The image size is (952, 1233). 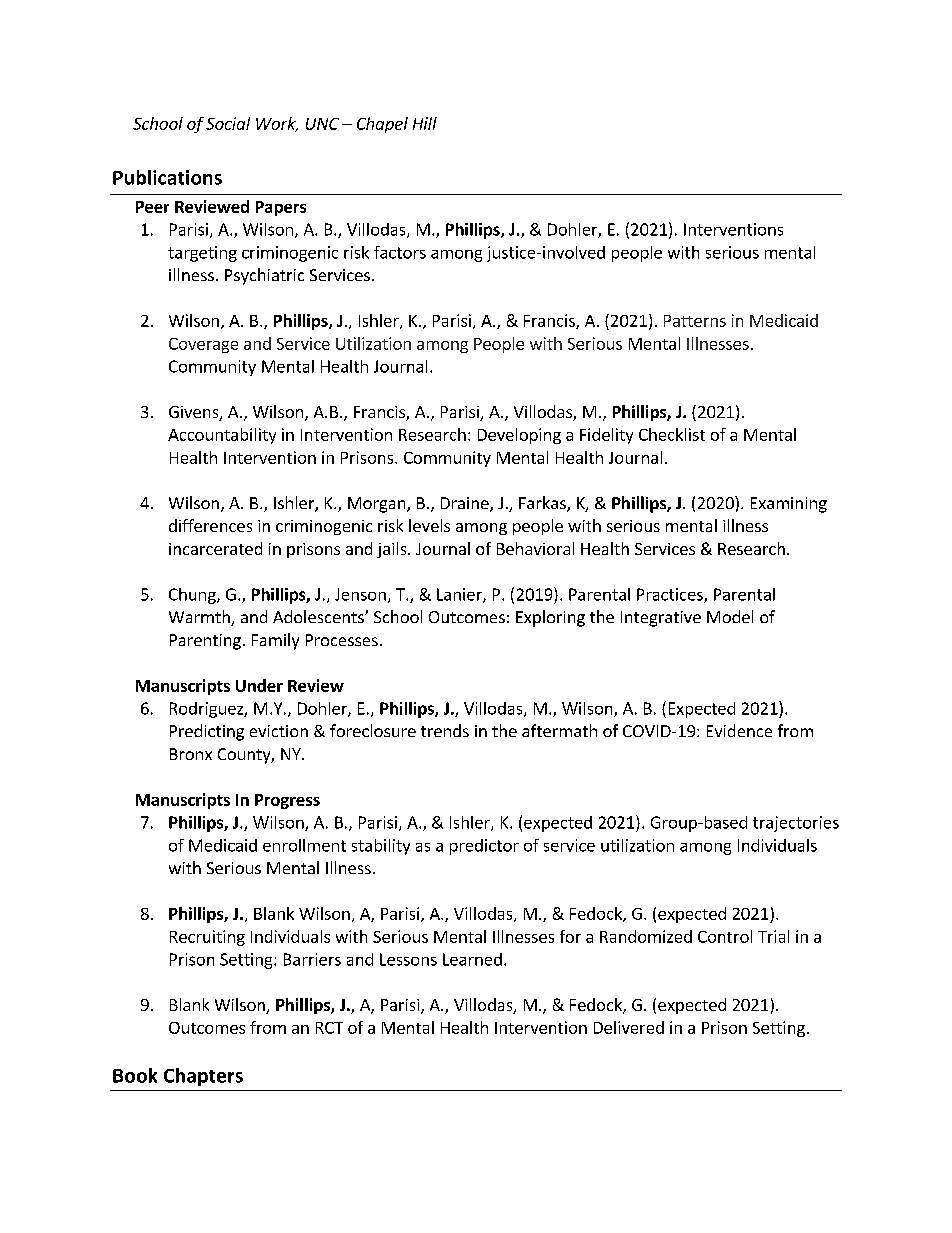 What do you see at coordinates (228, 123) in the page?
I see `Social` at bounding box center [228, 123].
